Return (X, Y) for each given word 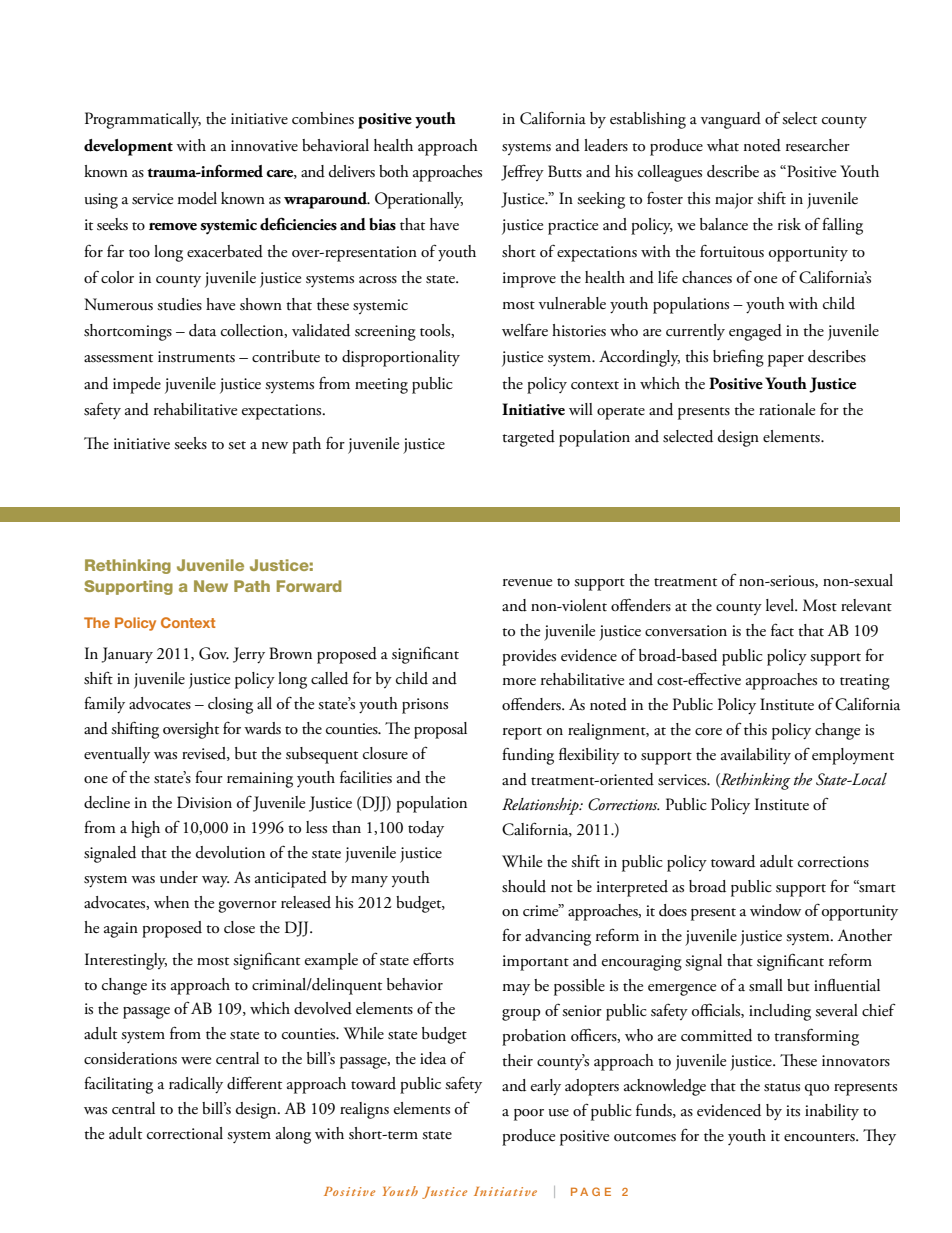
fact (782, 629)
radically (196, 1085)
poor (529, 1115)
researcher (818, 145)
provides (529, 657)
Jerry (249, 655)
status (782, 1087)
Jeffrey (522, 172)
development (128, 147)
